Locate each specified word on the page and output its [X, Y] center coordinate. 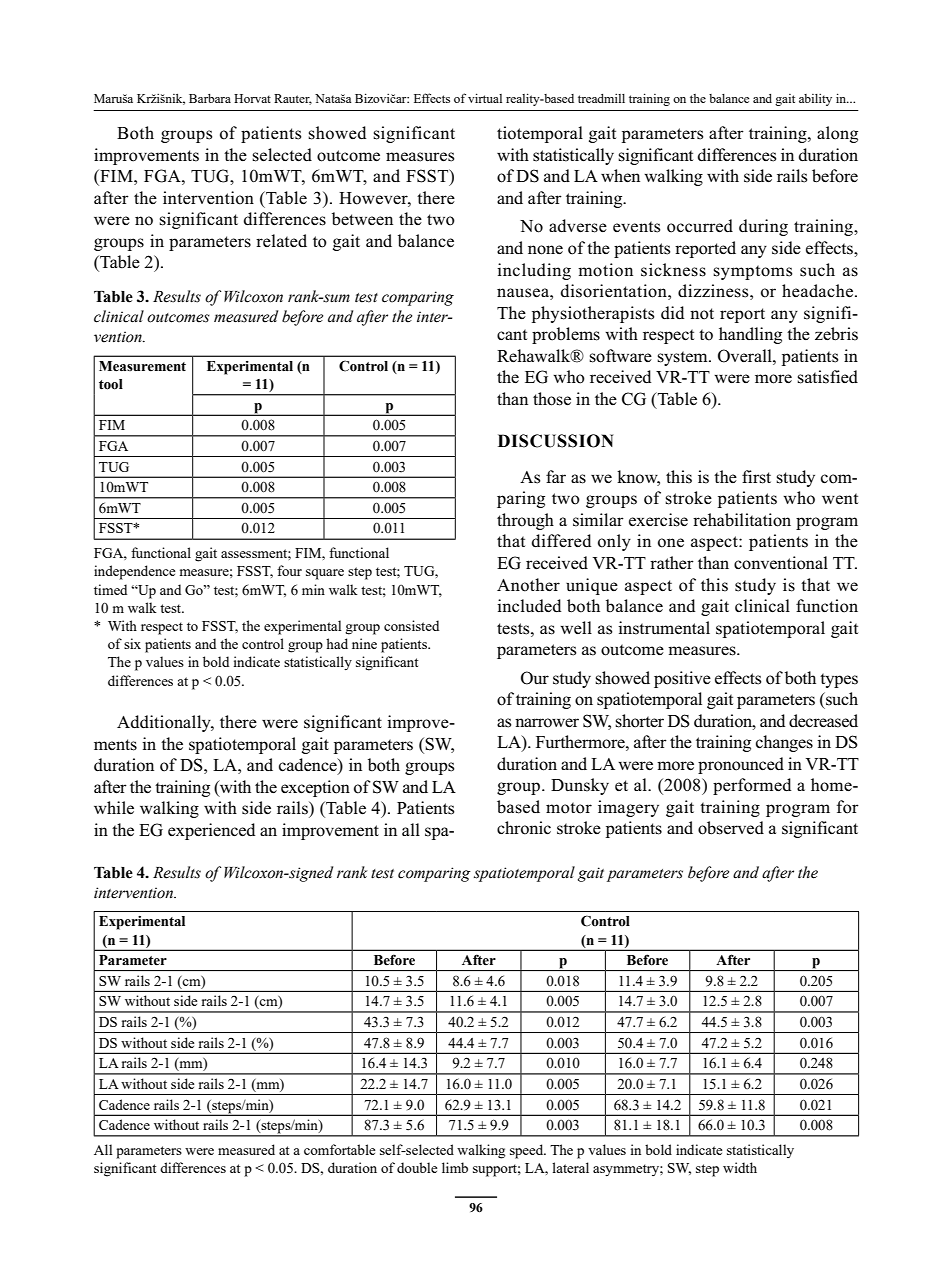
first [756, 477]
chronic [524, 828]
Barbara [210, 98]
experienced [211, 831]
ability [815, 100]
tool [111, 384]
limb [455, 1167]
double [417, 1167]
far [556, 476]
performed [752, 786]
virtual [485, 98]
